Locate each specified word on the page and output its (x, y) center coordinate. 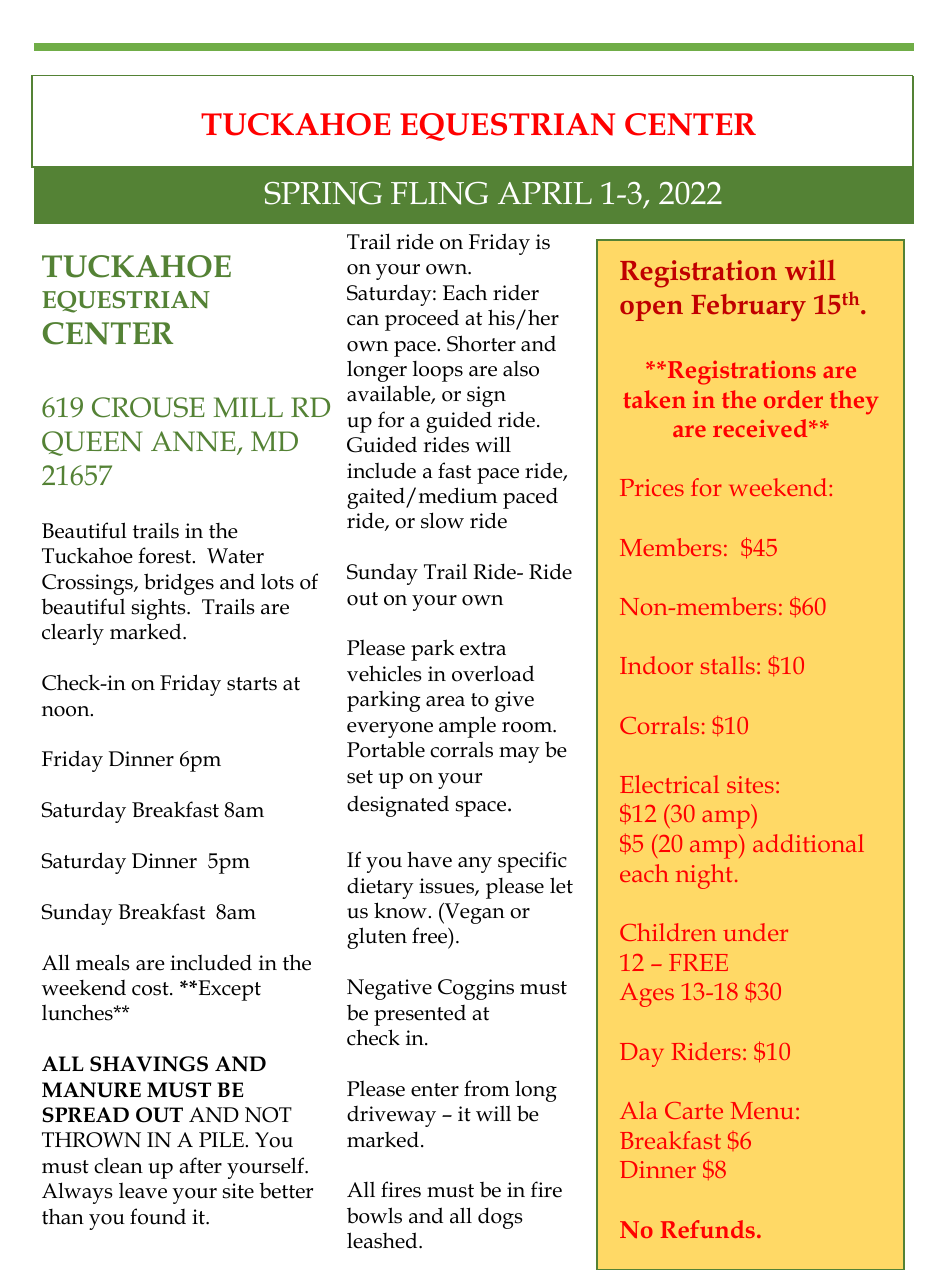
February (748, 307)
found (158, 1216)
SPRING (323, 193)
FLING (439, 193)
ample (467, 727)
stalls (728, 665)
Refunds (708, 1229)
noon (67, 711)
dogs (500, 1218)
